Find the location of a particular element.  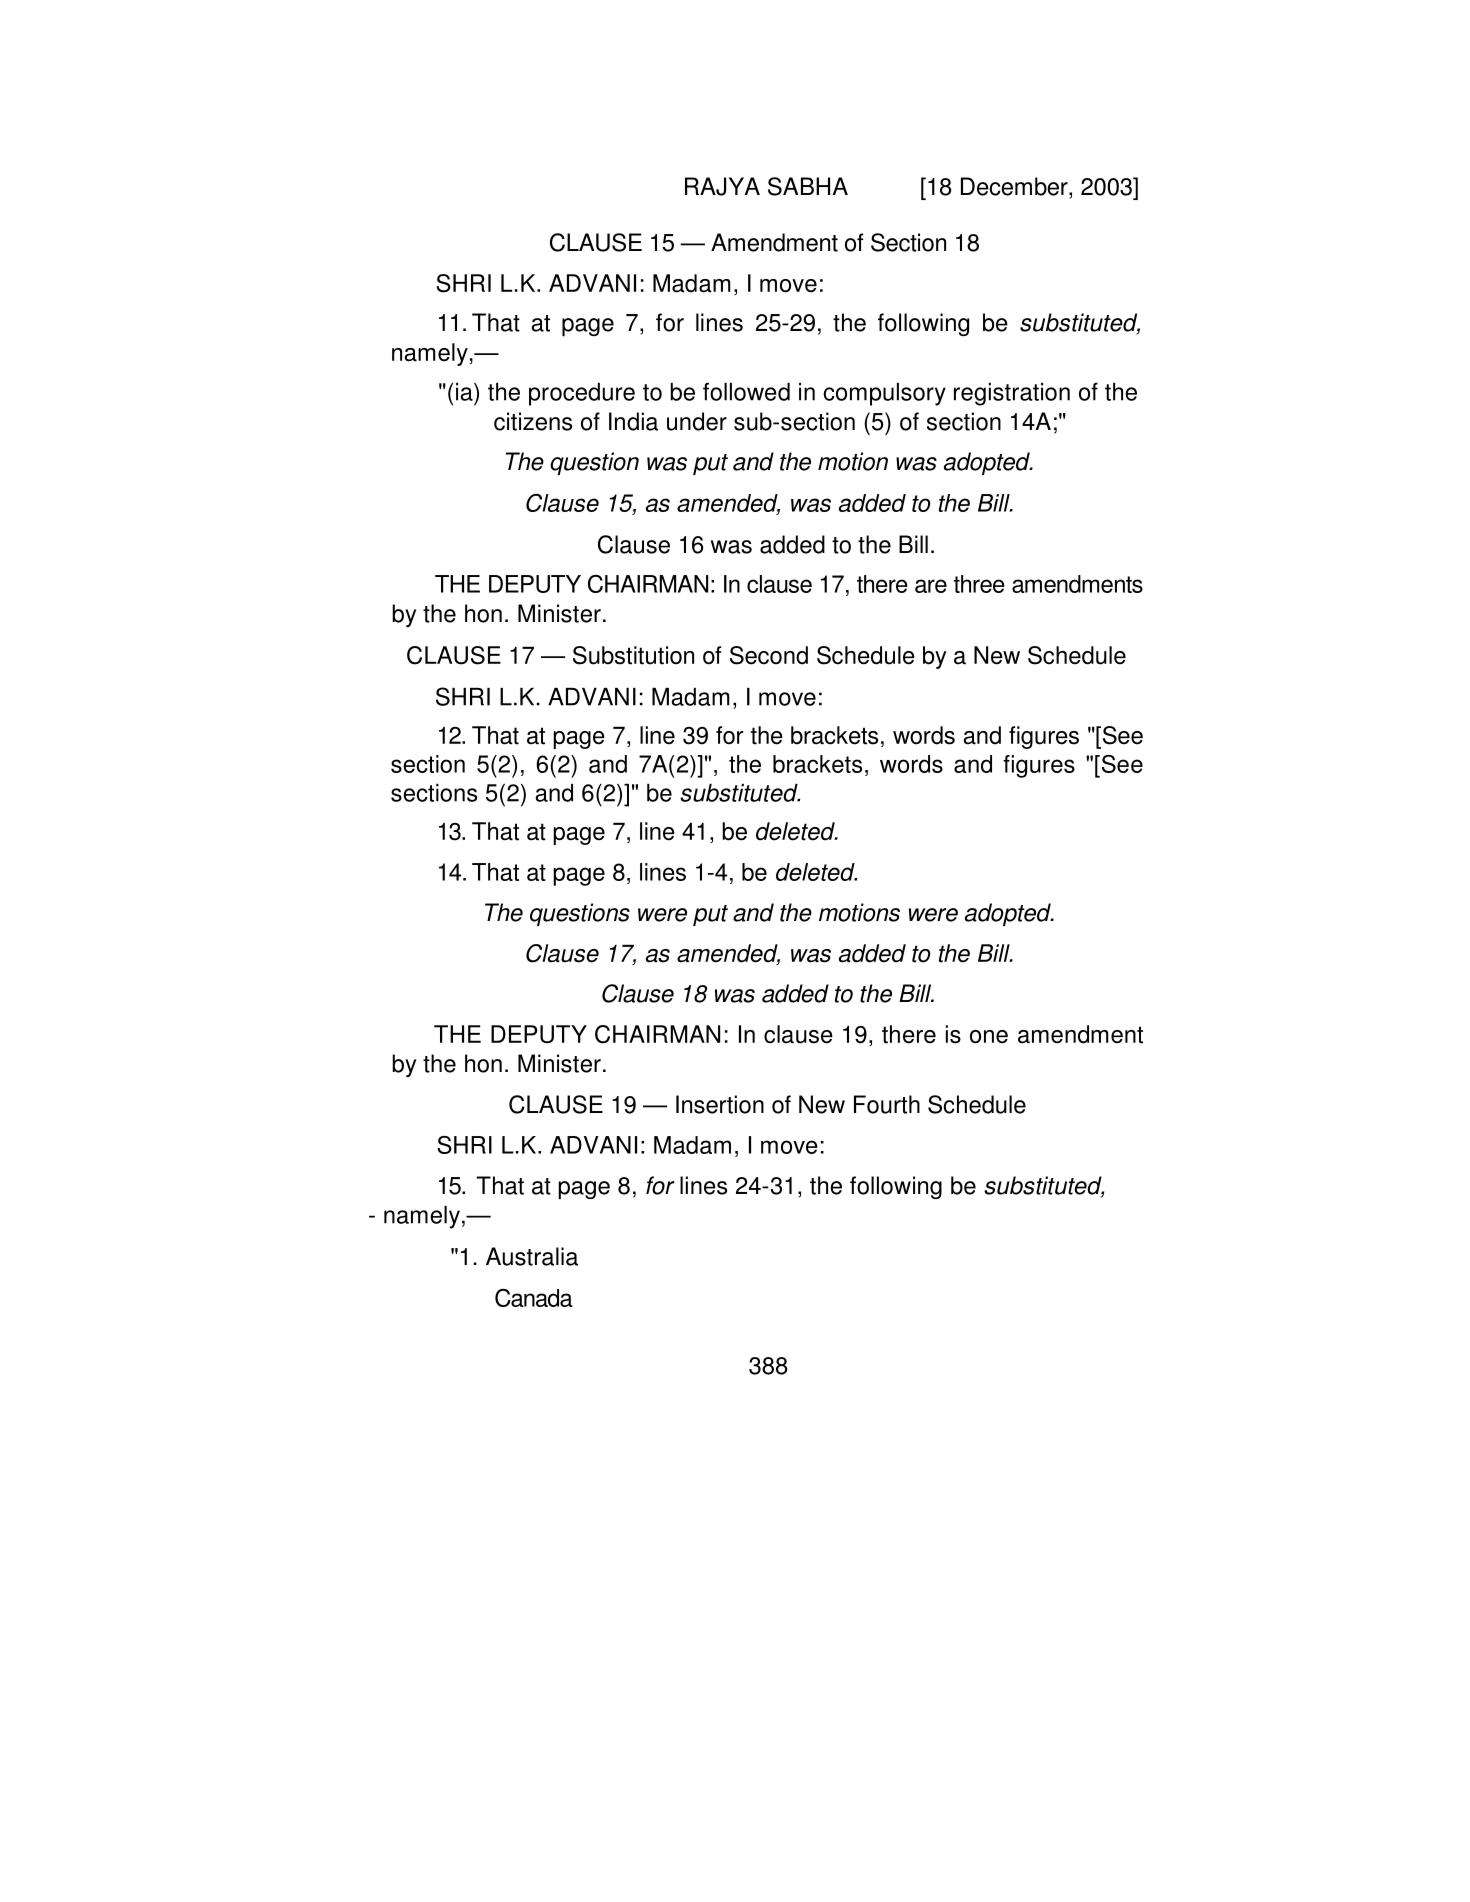

are is located at coordinates (931, 586).
